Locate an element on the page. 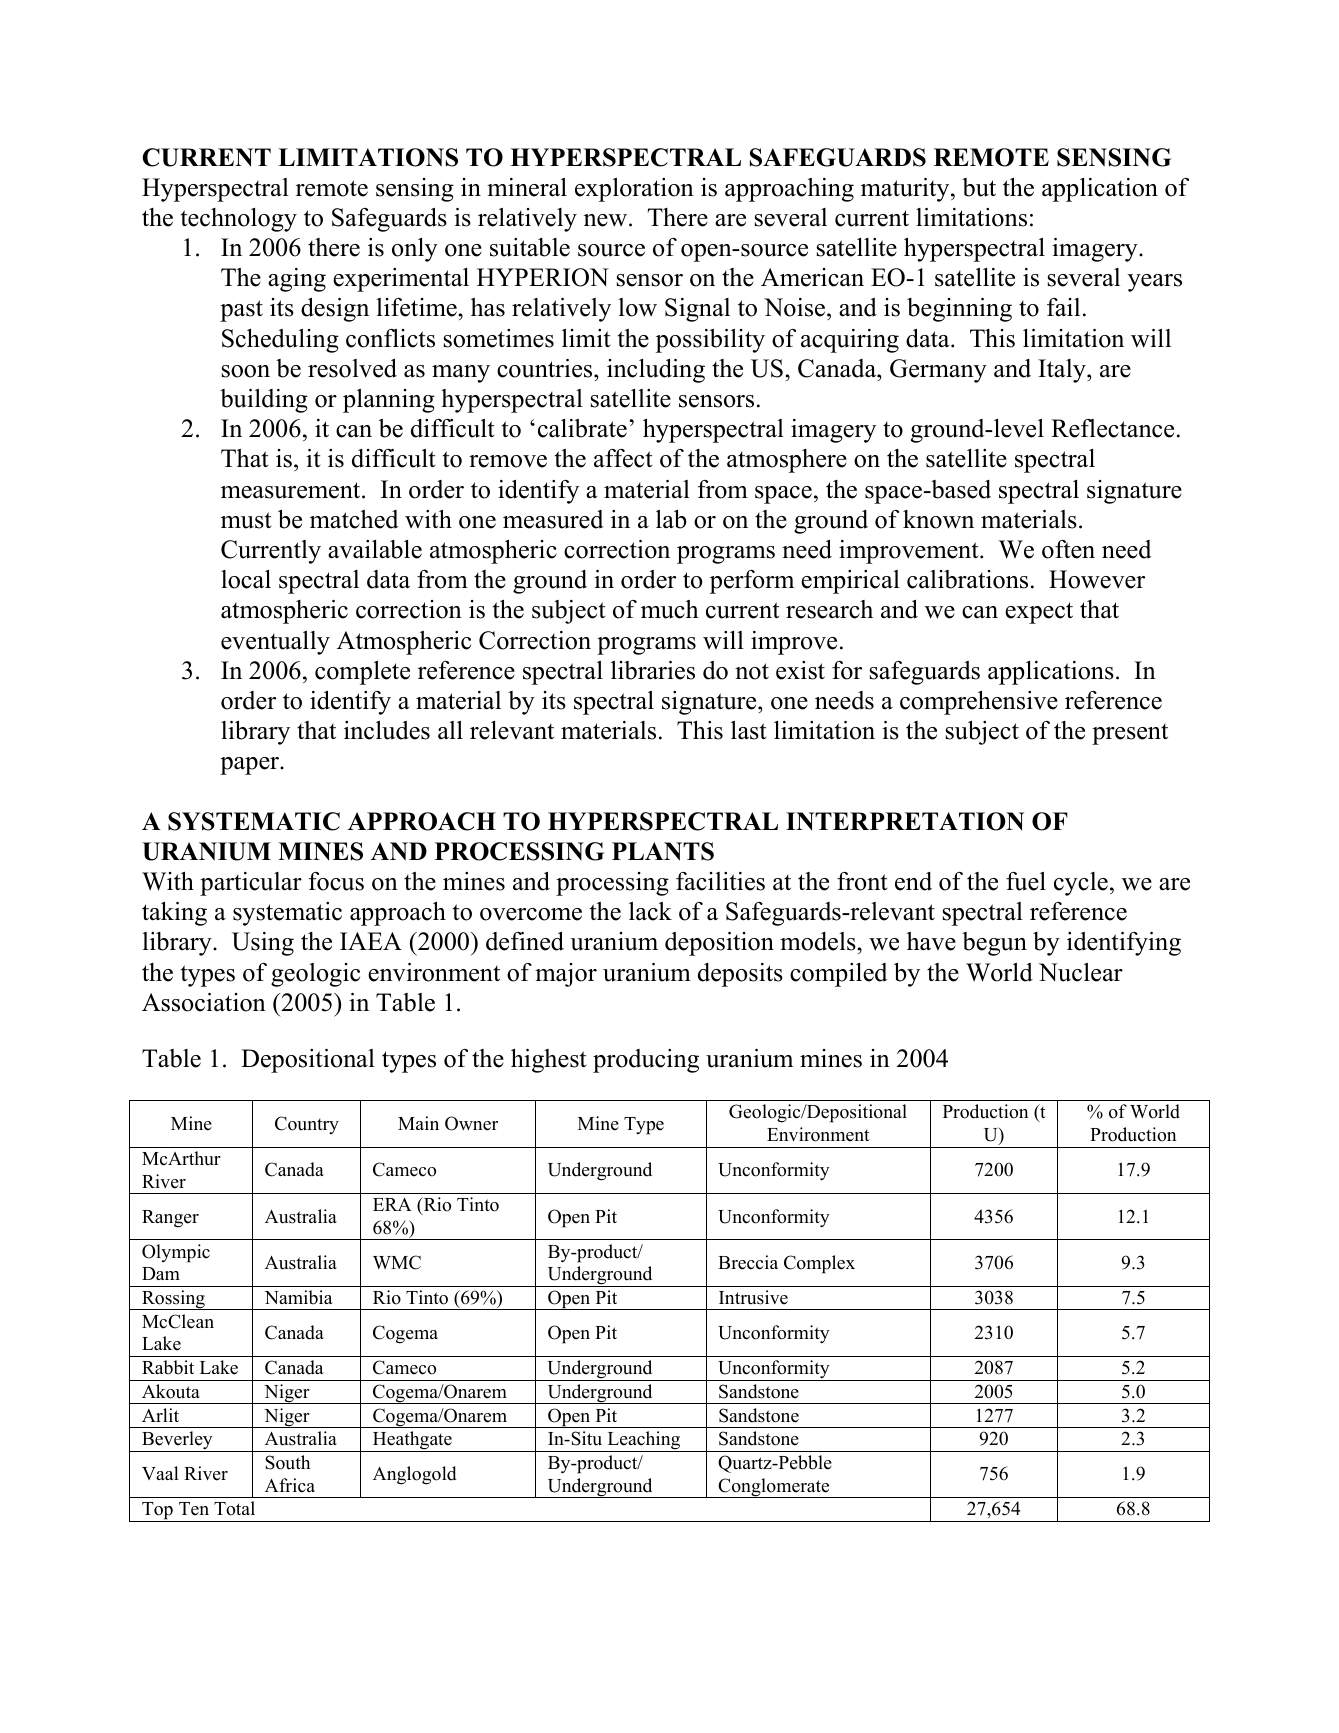 This image has width=1339, height=1733. particular is located at coordinates (251, 884).
